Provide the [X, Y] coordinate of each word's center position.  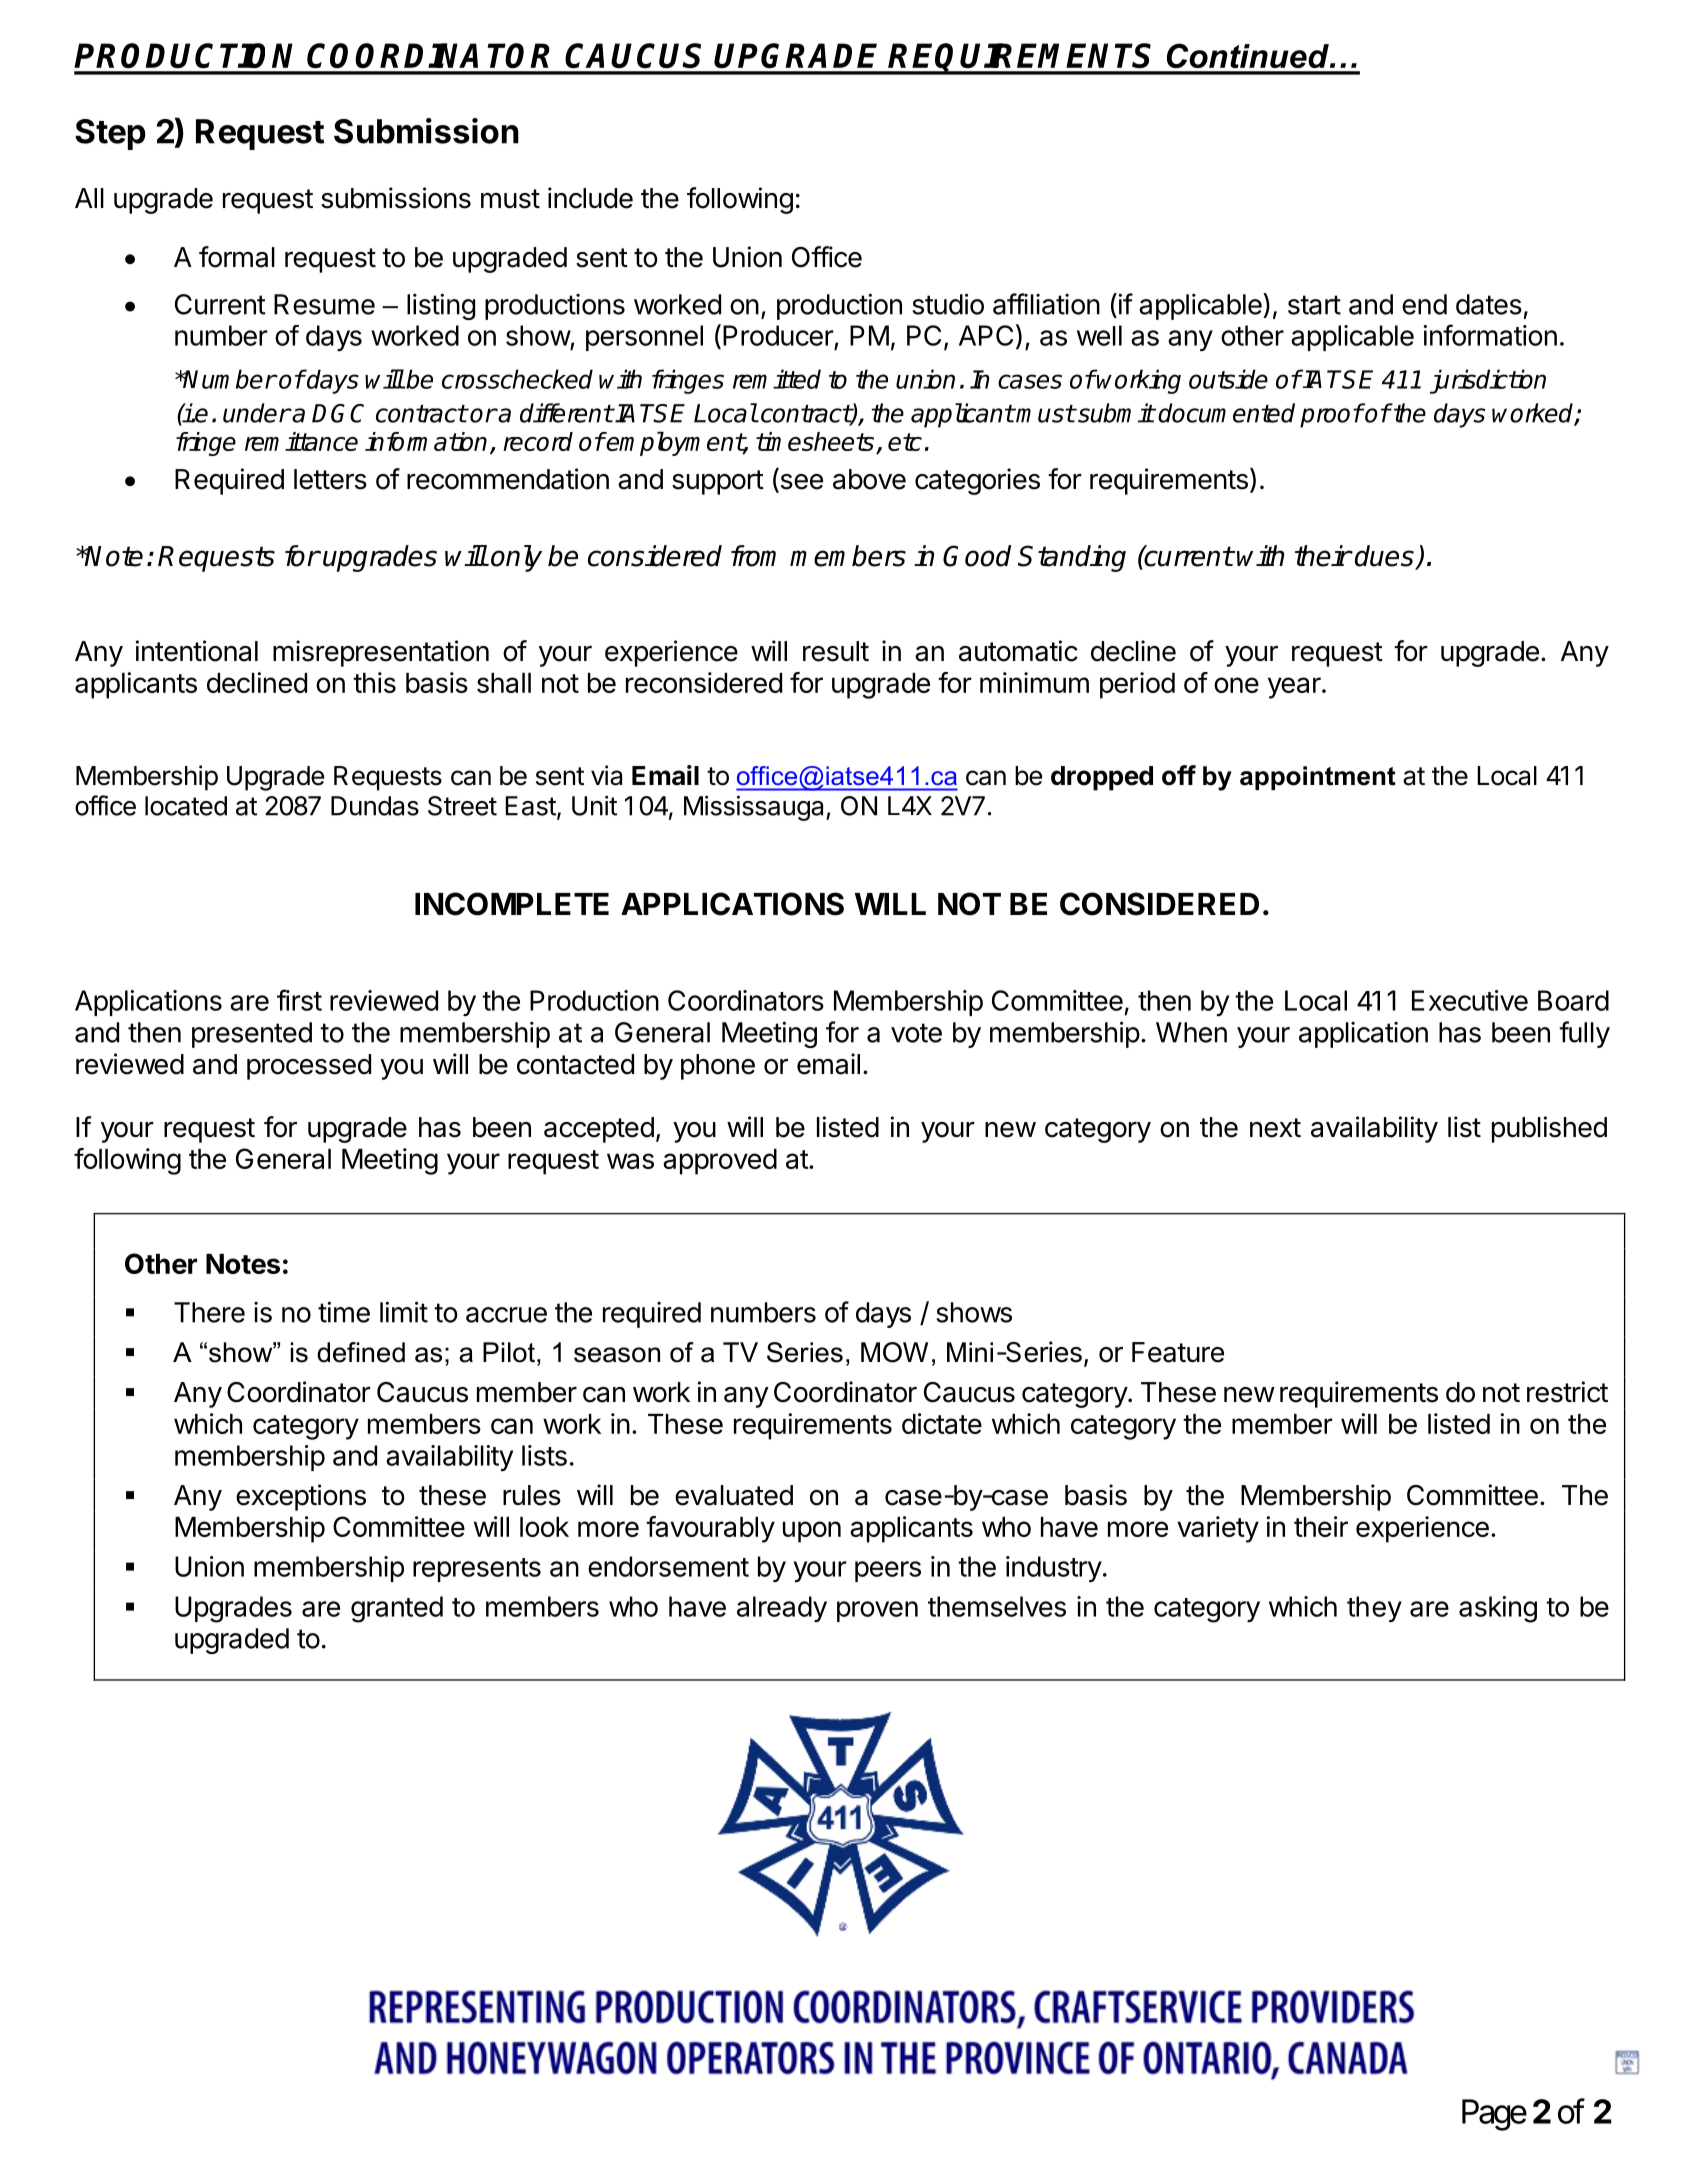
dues [1385, 557]
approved [720, 1162]
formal [237, 257]
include [590, 198]
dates [1489, 304]
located [186, 806]
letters [330, 479]
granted [397, 1609]
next [1275, 1128]
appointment [1318, 778]
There [209, 1312]
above [869, 479]
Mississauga [755, 808]
